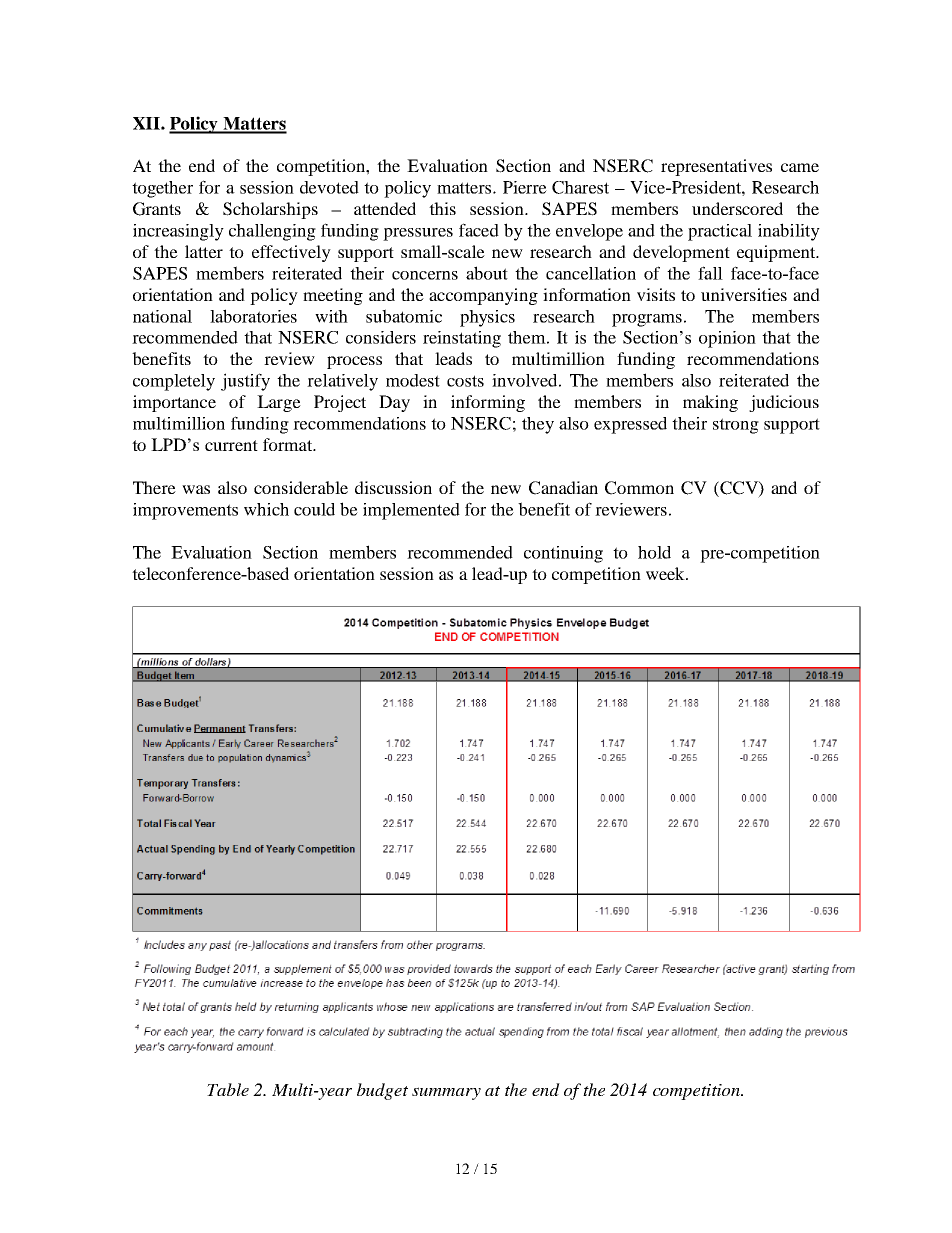 This screenshot has width=952, height=1233. I want to click on continuing, so click(563, 554).
